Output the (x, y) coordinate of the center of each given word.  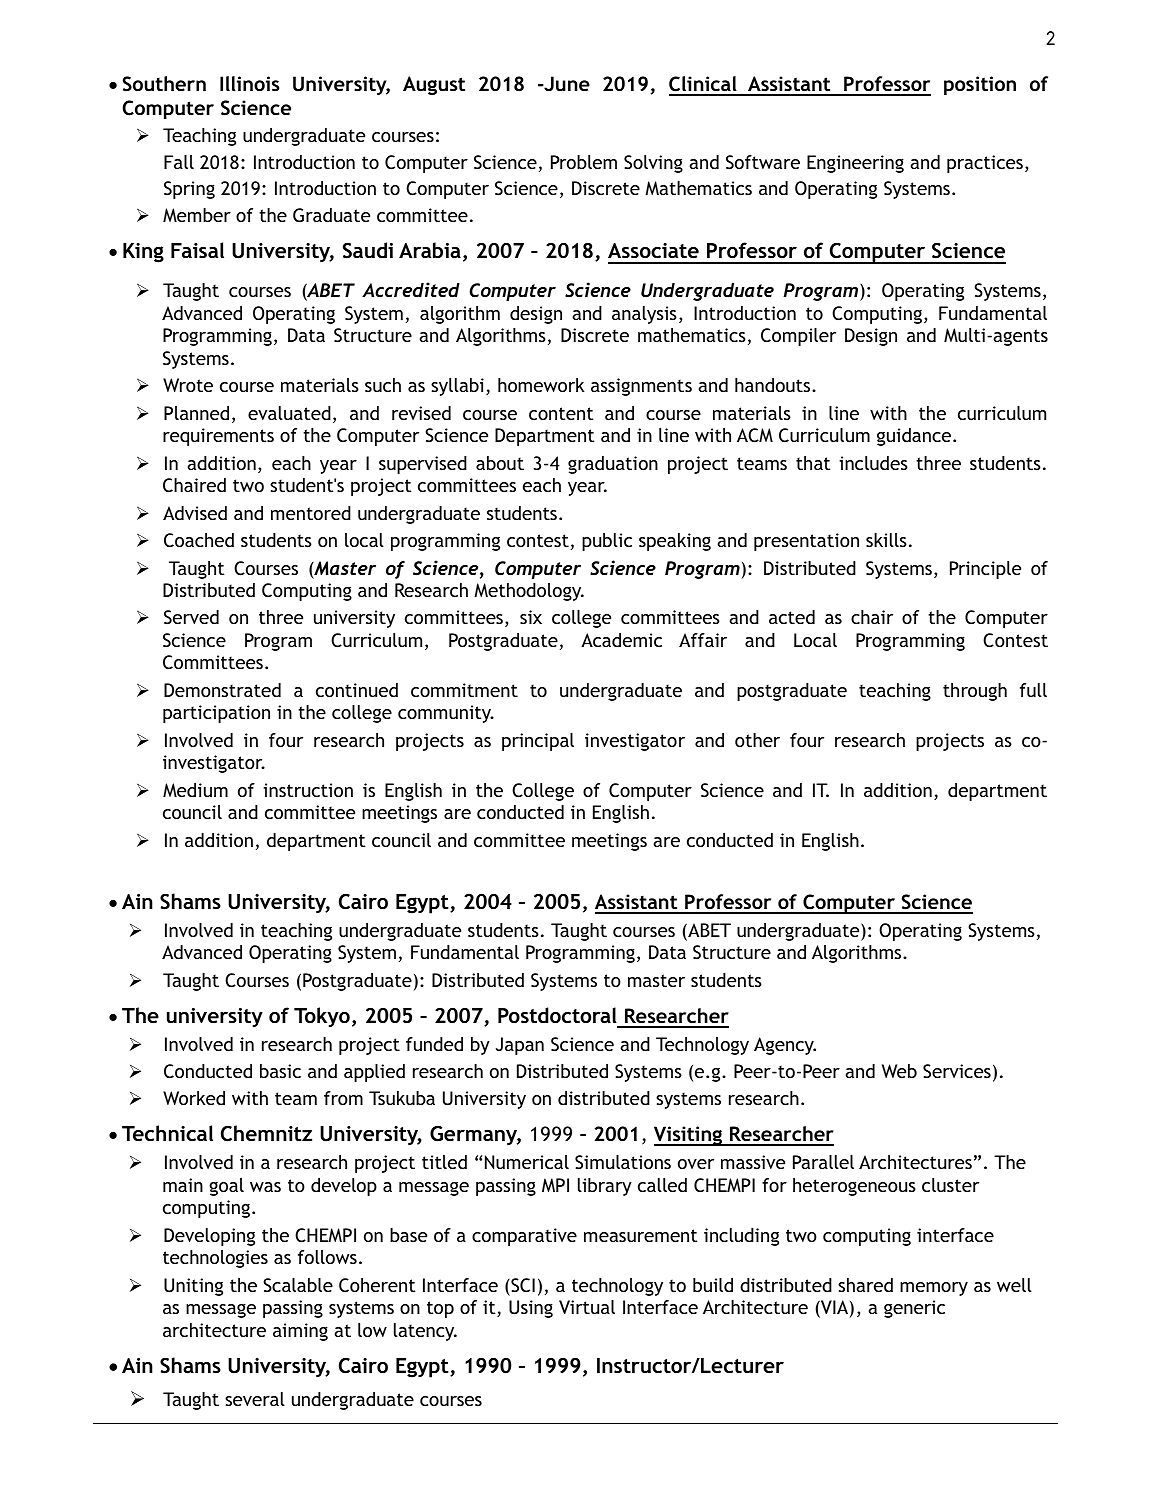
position (980, 85)
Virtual (587, 1307)
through (975, 692)
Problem (584, 162)
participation (216, 714)
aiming (300, 1332)
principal (538, 742)
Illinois (249, 83)
